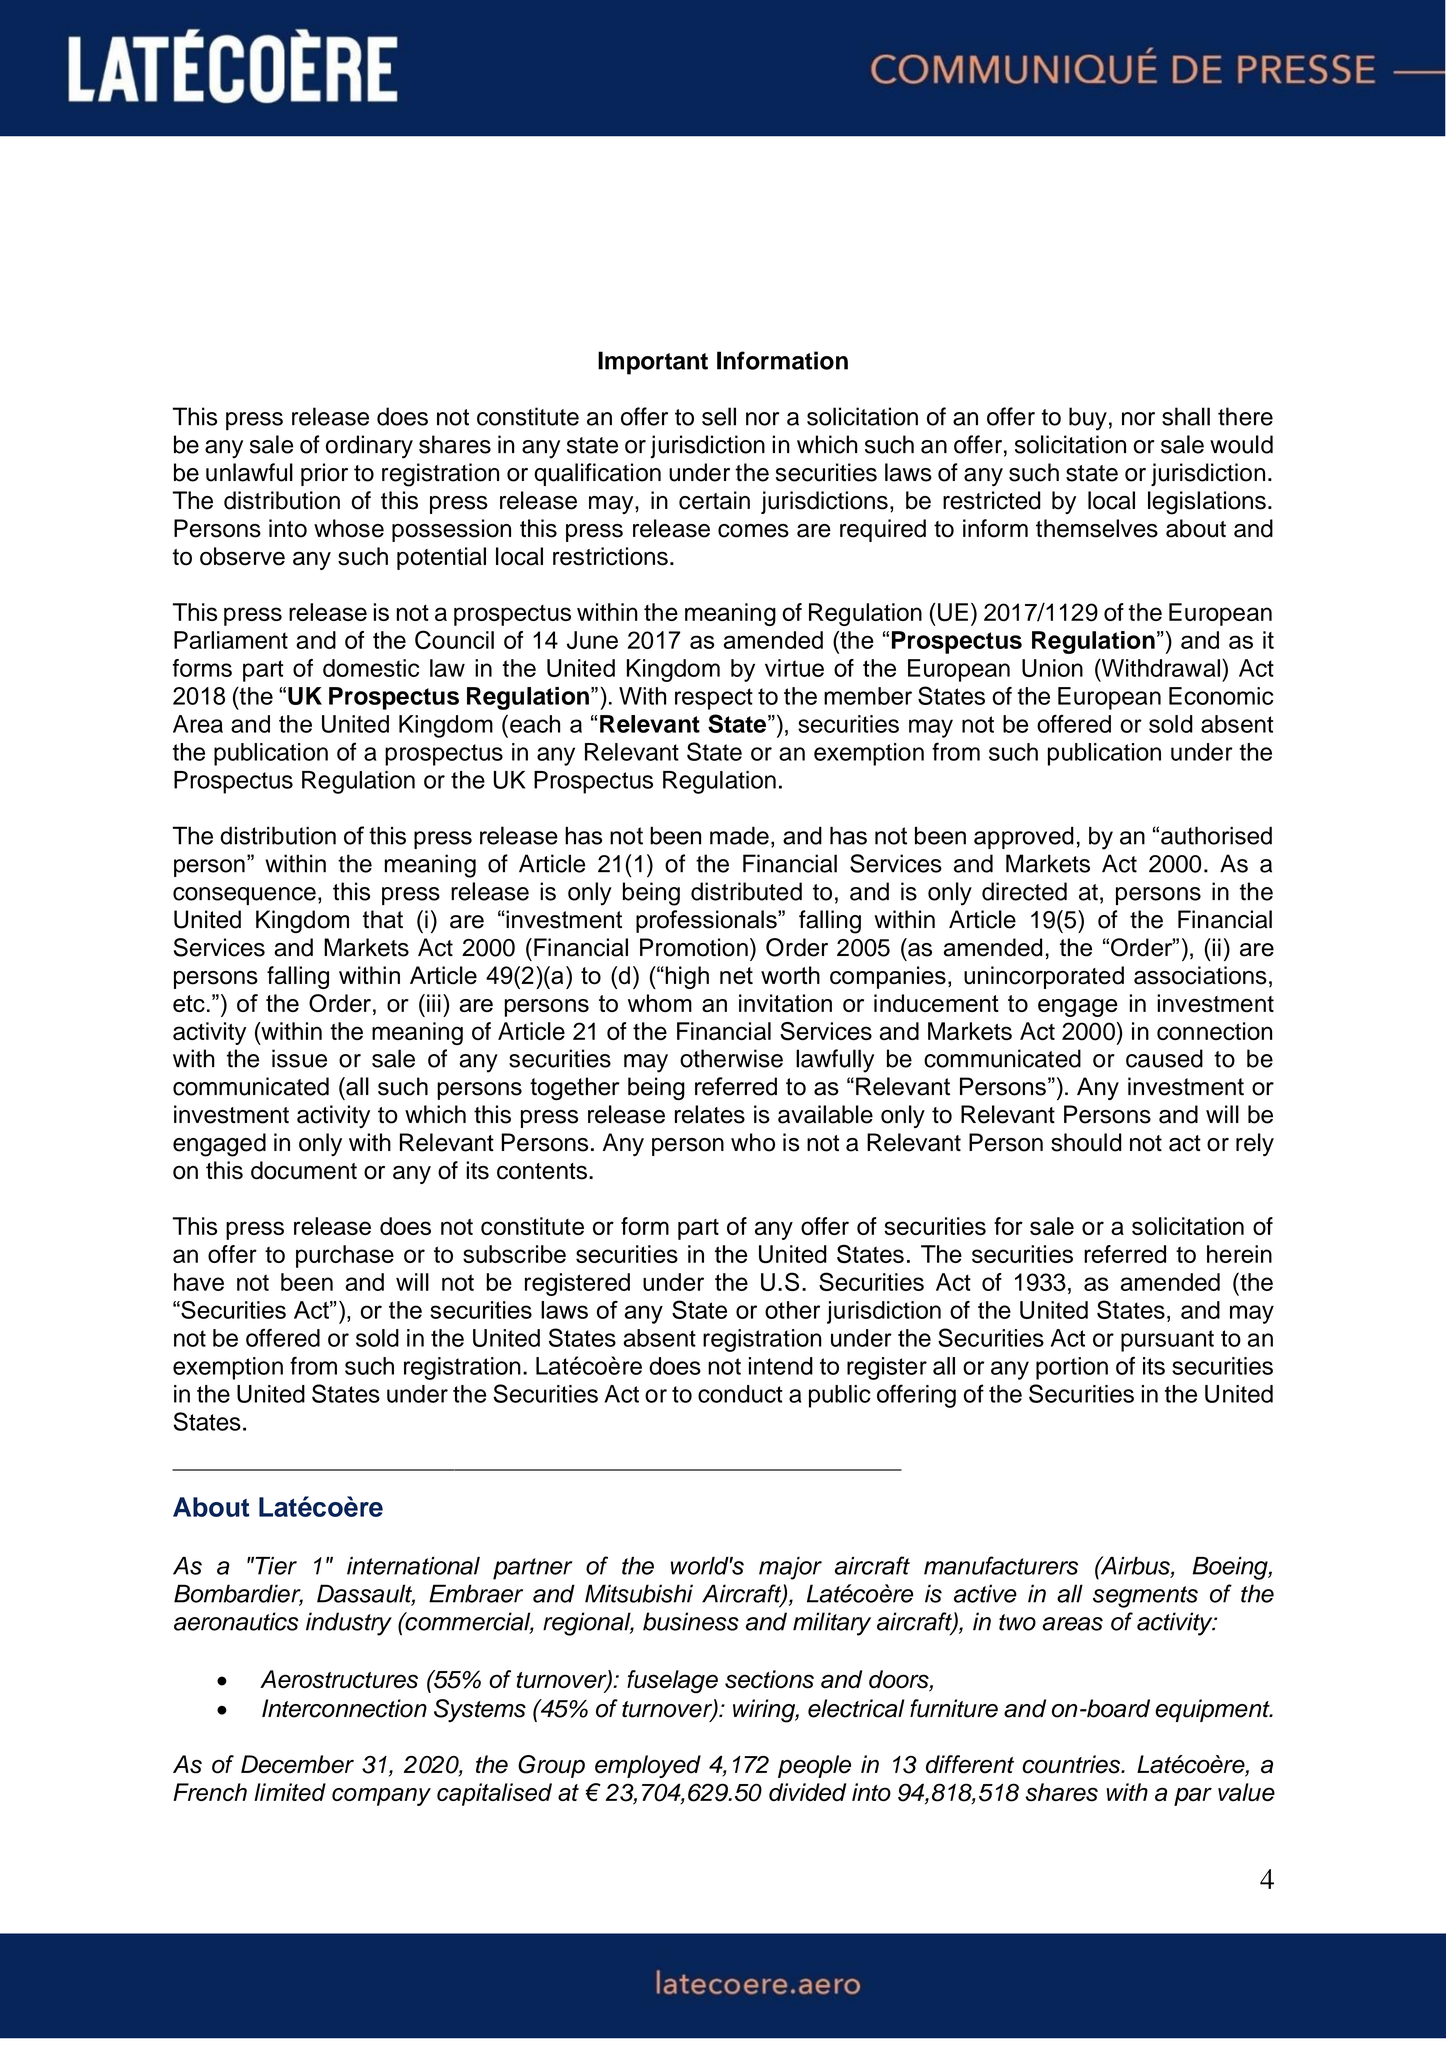 The image size is (1446, 2045). Describe the element at coordinates (1088, 419) in the screenshot. I see `buy` at that location.
